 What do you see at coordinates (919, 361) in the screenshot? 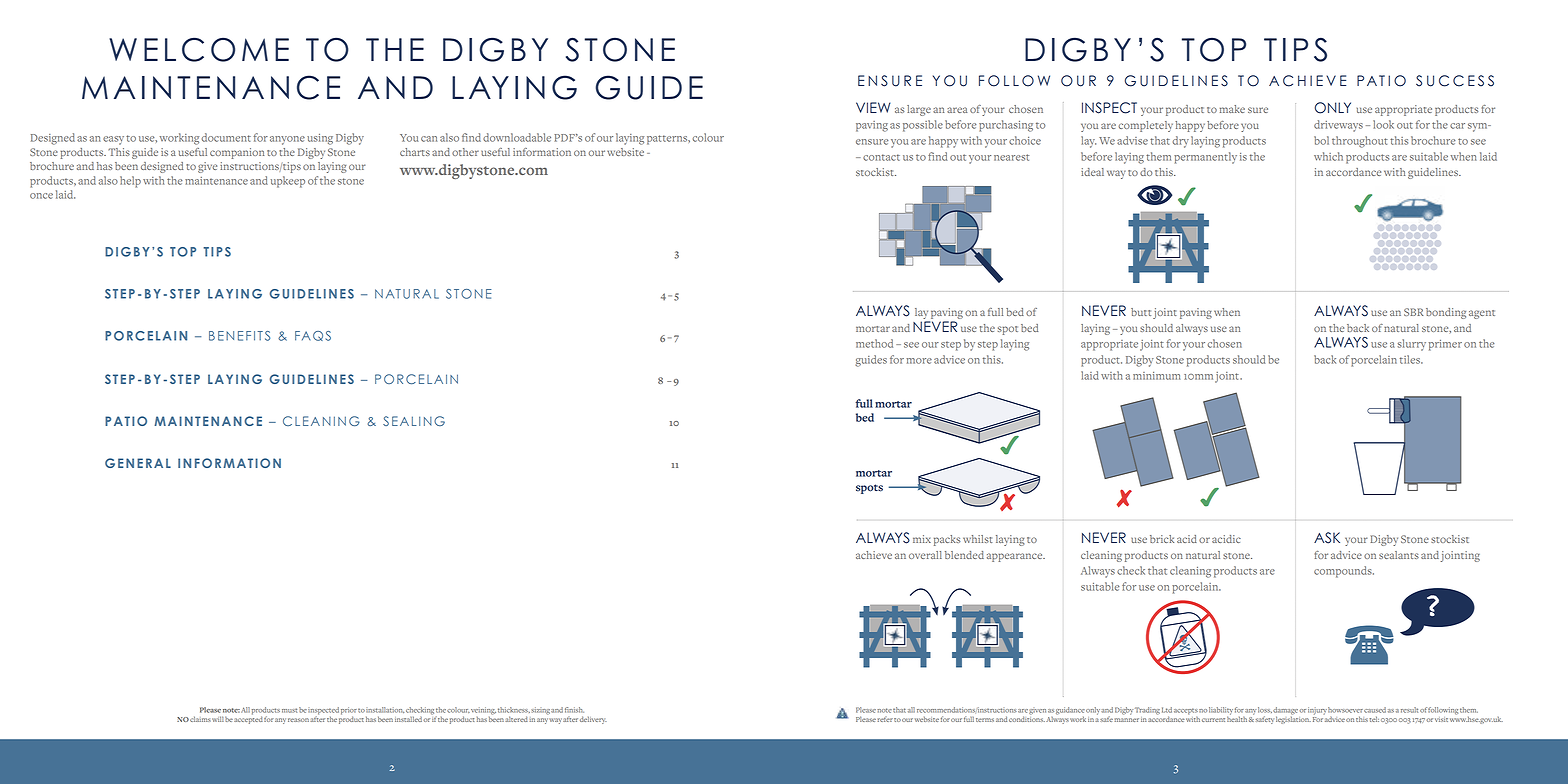
I see `more` at bounding box center [919, 361].
